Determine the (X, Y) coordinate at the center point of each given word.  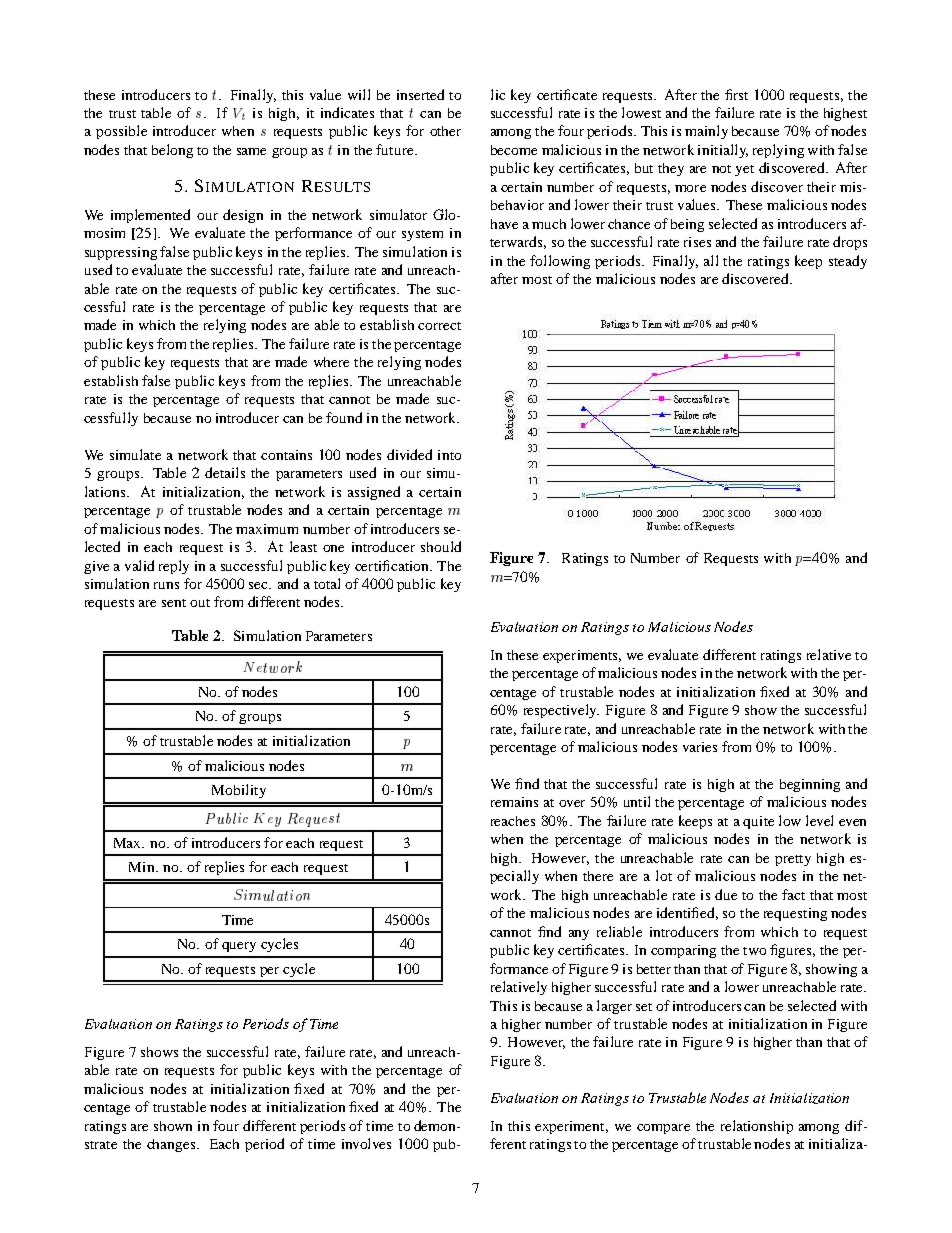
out (200, 603)
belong (172, 151)
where (331, 362)
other (445, 131)
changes (172, 1145)
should (441, 546)
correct (439, 326)
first (736, 94)
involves (366, 1143)
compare (663, 1129)
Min (143, 867)
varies (700, 747)
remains (514, 802)
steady (848, 262)
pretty (793, 860)
